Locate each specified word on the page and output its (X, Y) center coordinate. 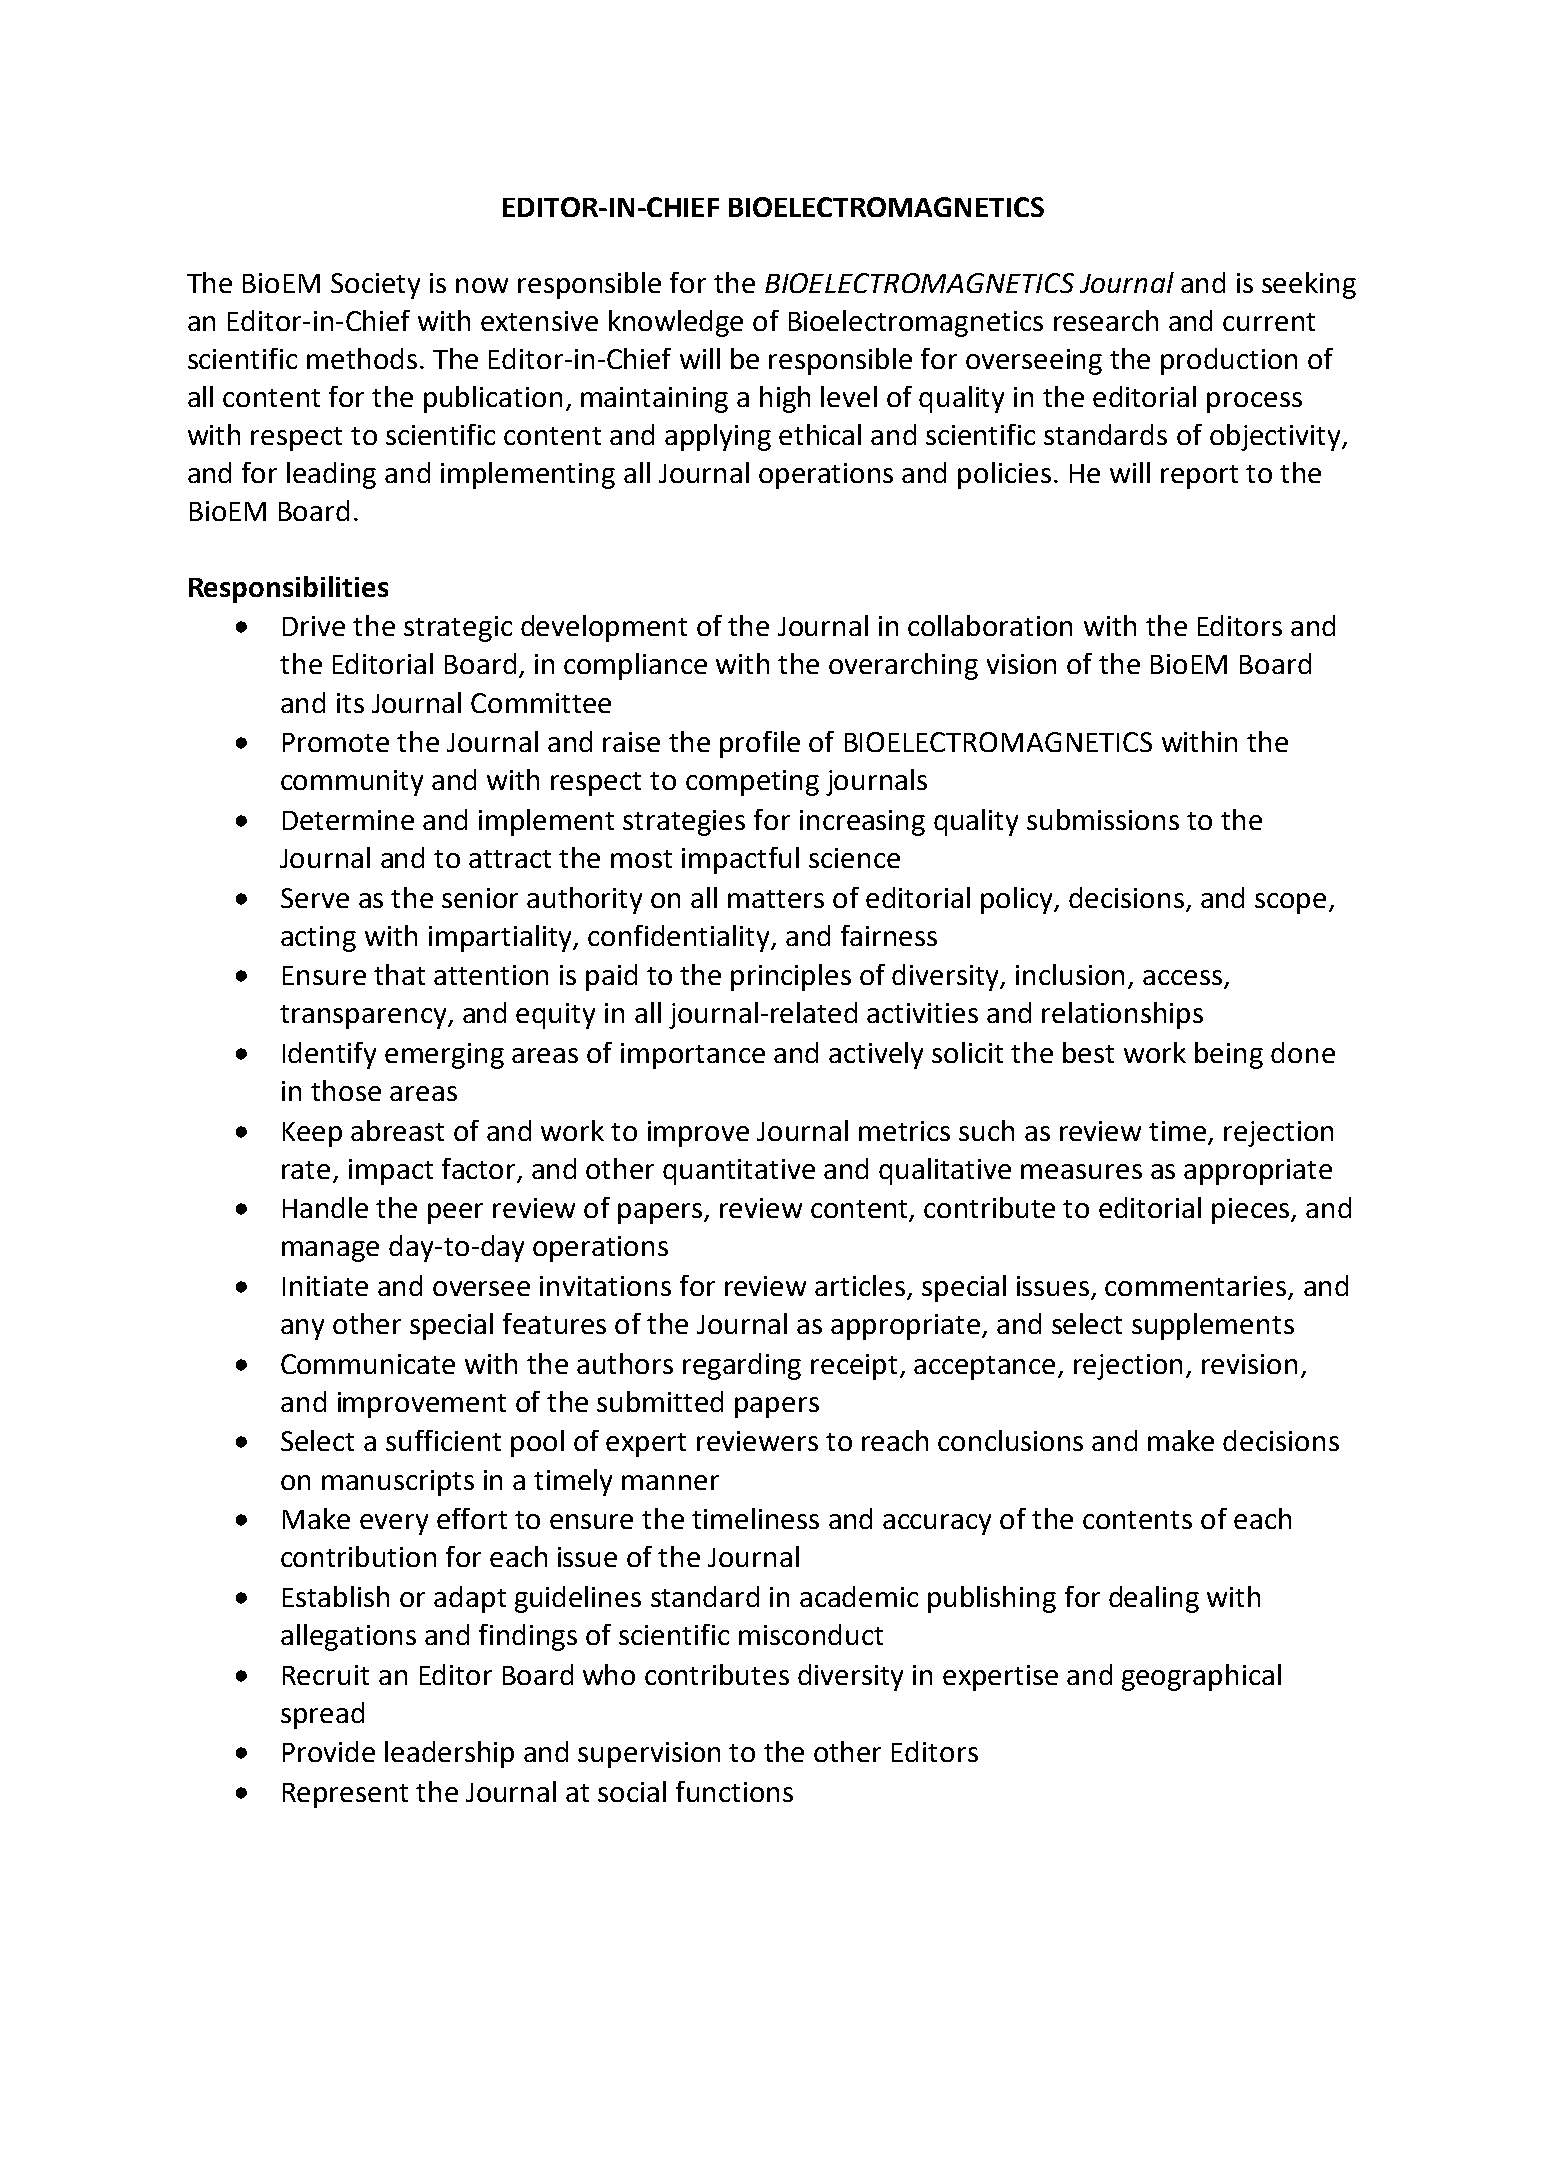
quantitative (739, 1172)
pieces (1252, 1211)
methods (362, 358)
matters (776, 899)
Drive (314, 626)
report (1199, 477)
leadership (449, 1754)
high (785, 399)
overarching (903, 666)
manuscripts (398, 1483)
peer (455, 1213)
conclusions (1010, 1440)
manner (670, 1482)
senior (480, 898)
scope (1290, 903)
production (1229, 361)
